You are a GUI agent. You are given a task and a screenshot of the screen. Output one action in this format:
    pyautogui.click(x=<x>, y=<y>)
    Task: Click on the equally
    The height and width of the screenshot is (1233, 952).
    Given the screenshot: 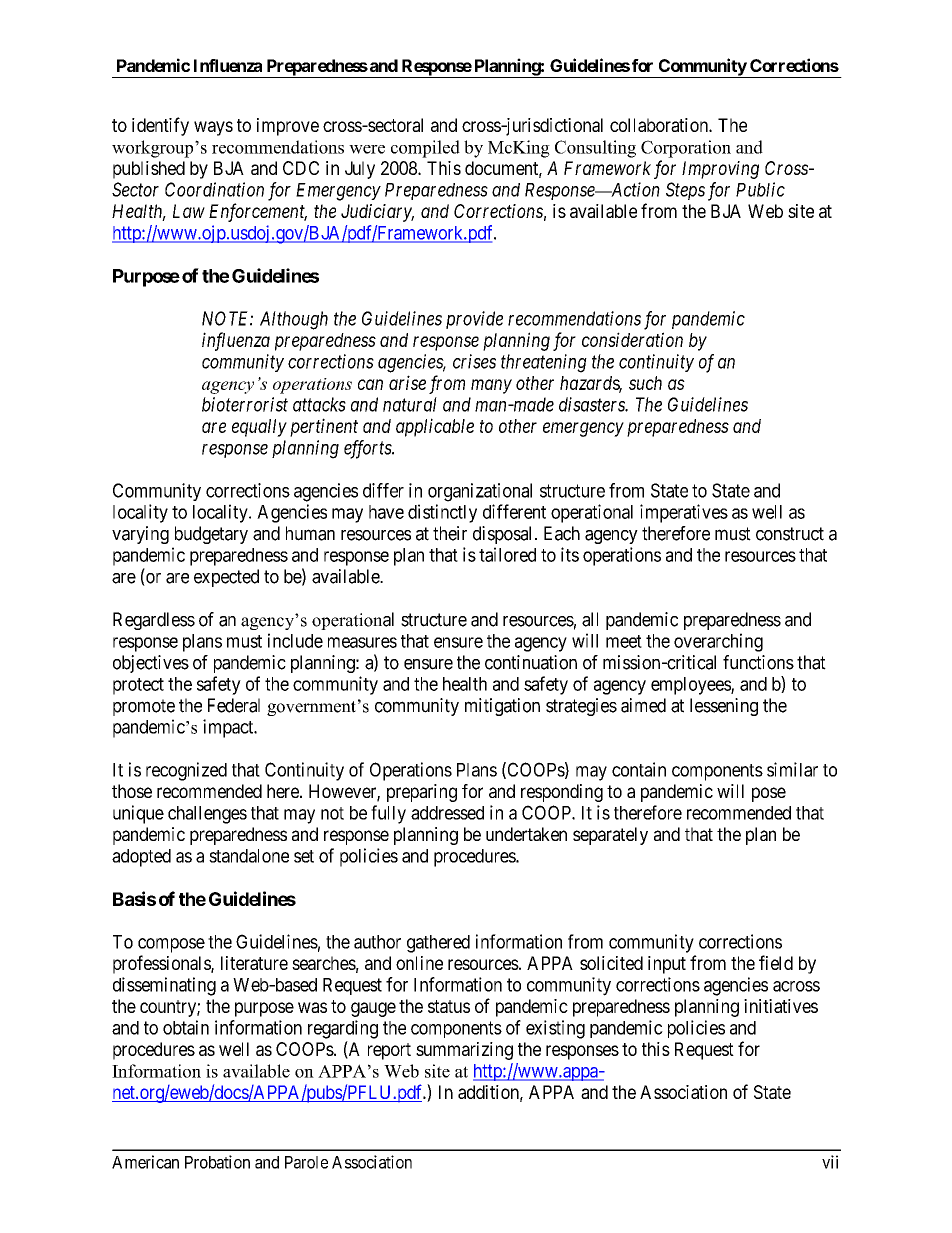 What is the action you would take?
    pyautogui.click(x=259, y=428)
